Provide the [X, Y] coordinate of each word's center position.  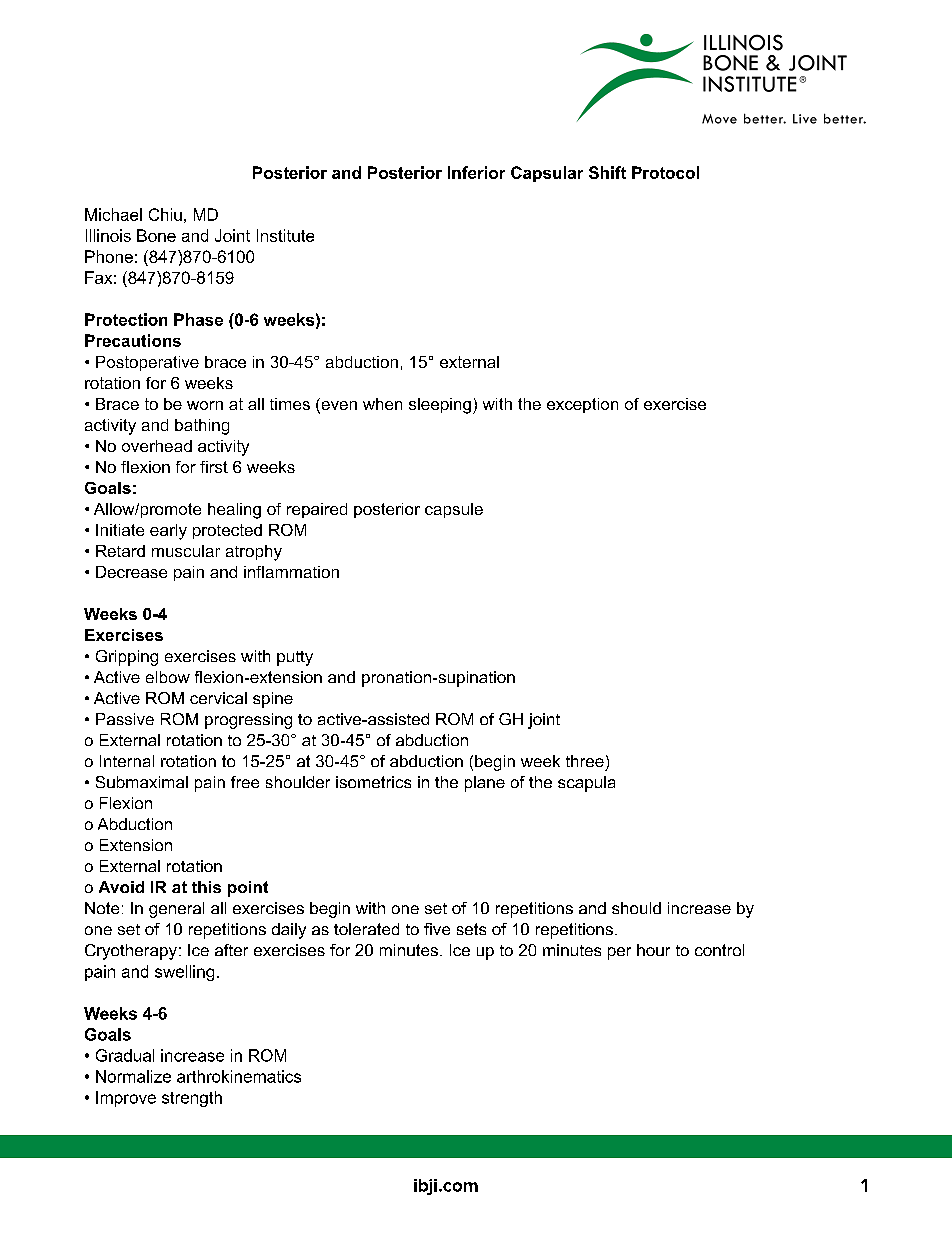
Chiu [165, 214]
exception [582, 405]
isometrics [373, 782]
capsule [454, 510]
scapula [586, 784]
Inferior [476, 172]
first [214, 467]
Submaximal [142, 782]
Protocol [665, 172]
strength [192, 1099]
